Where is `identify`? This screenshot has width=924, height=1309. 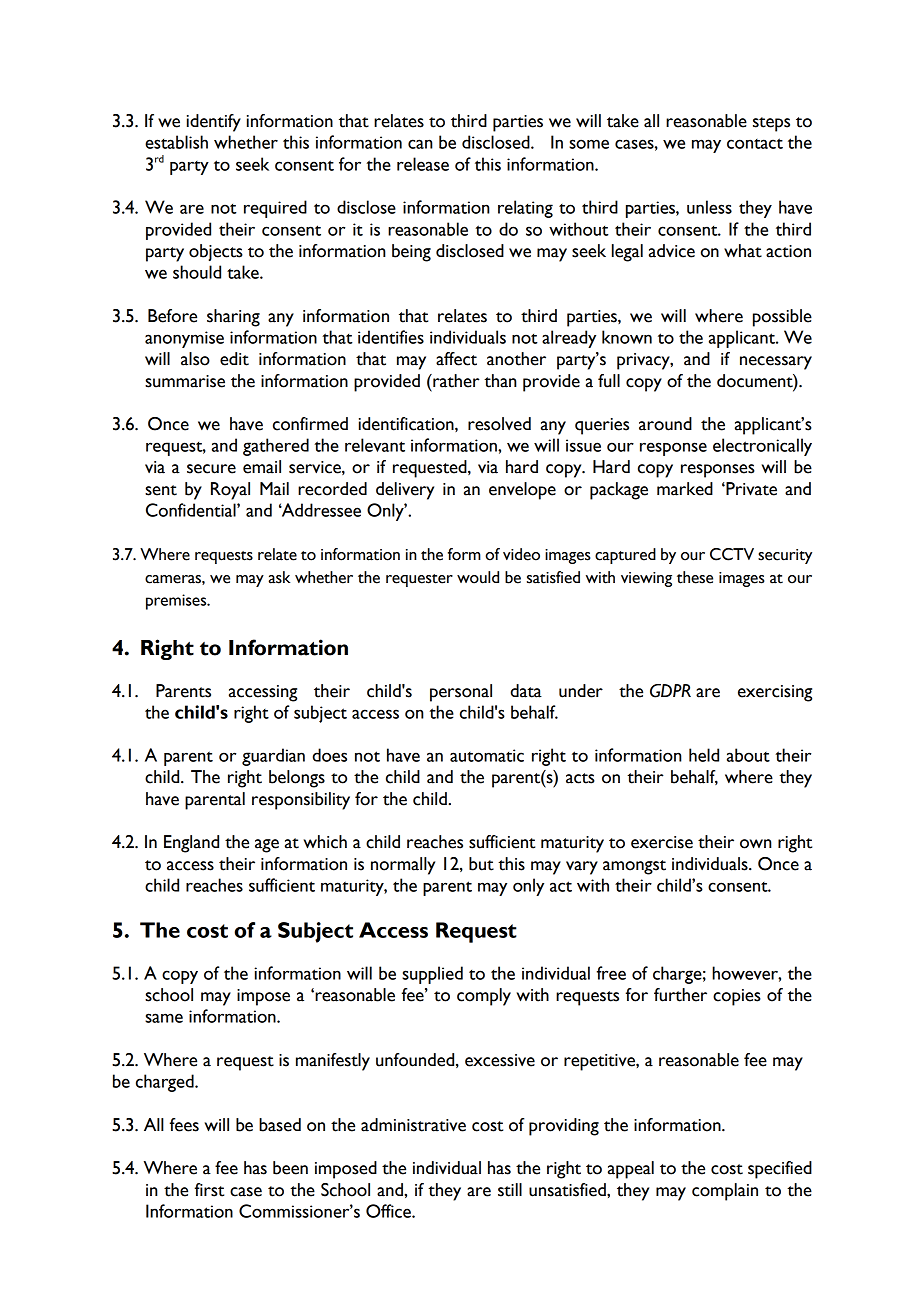 identify is located at coordinates (214, 123).
